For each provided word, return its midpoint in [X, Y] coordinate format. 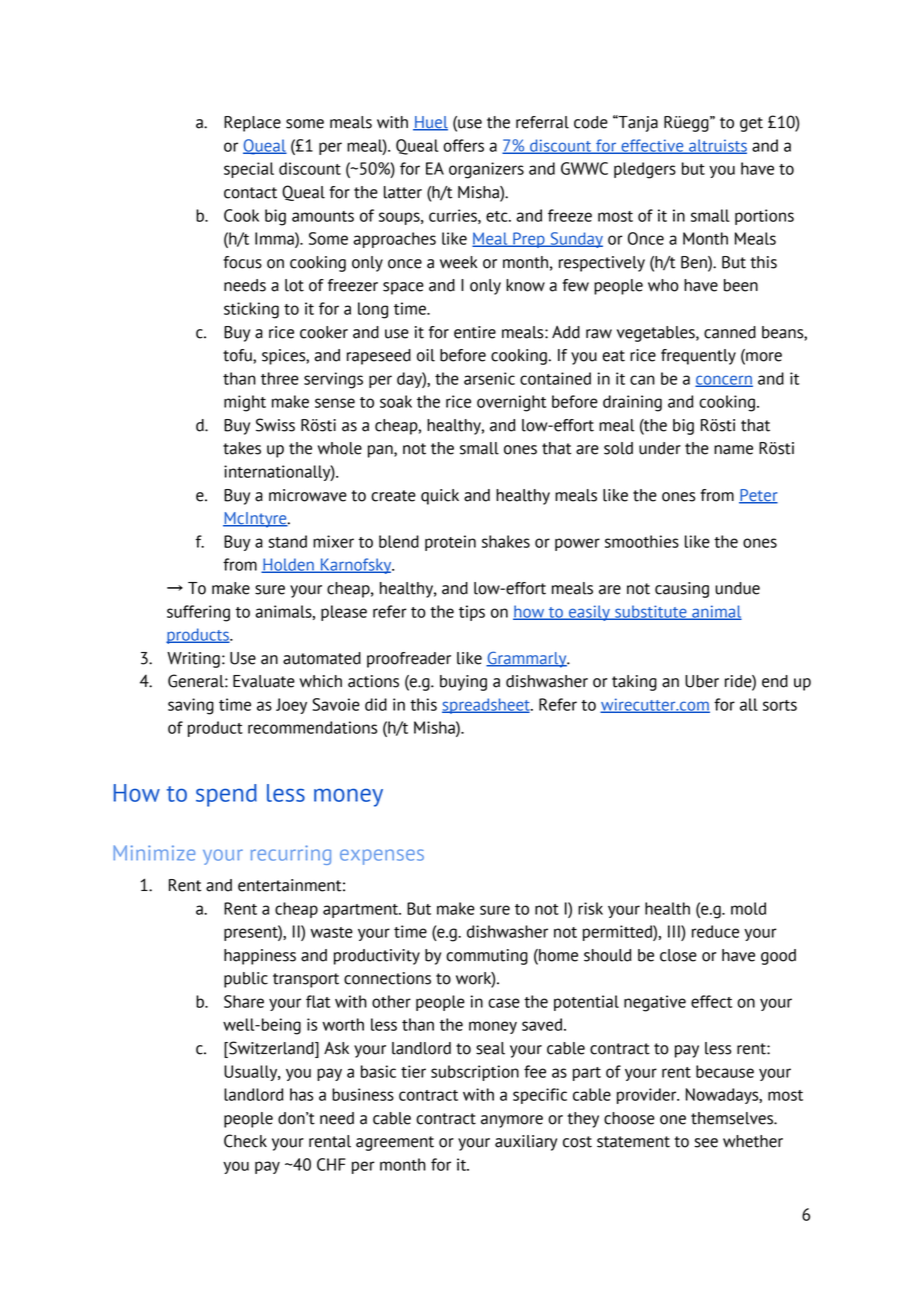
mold [748, 908]
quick [440, 497]
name [733, 450]
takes [242, 448]
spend [226, 795]
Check [245, 1141]
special [249, 170]
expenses [382, 857]
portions [764, 217]
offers [463, 145]
